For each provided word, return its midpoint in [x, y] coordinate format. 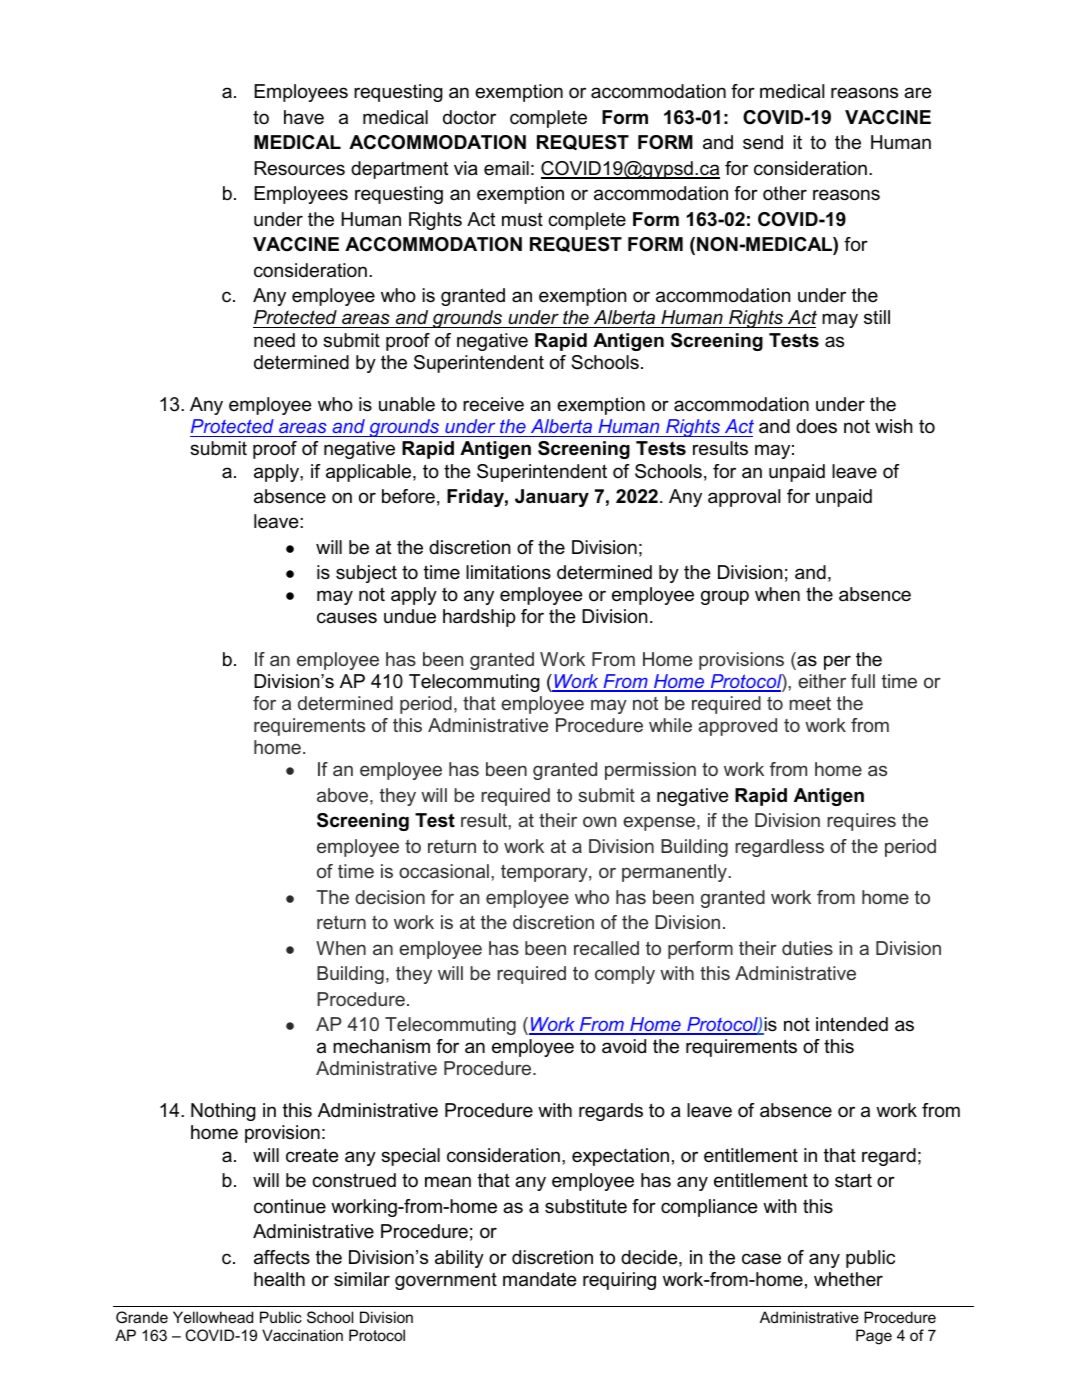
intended [852, 1024]
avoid [624, 1046]
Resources [299, 168]
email [506, 168]
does [816, 426]
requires [861, 822]
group [725, 597]
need [274, 340]
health [279, 1279]
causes [347, 618]
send [763, 142]
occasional [444, 871]
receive [493, 404]
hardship [479, 618]
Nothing [223, 1112]
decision [390, 897]
